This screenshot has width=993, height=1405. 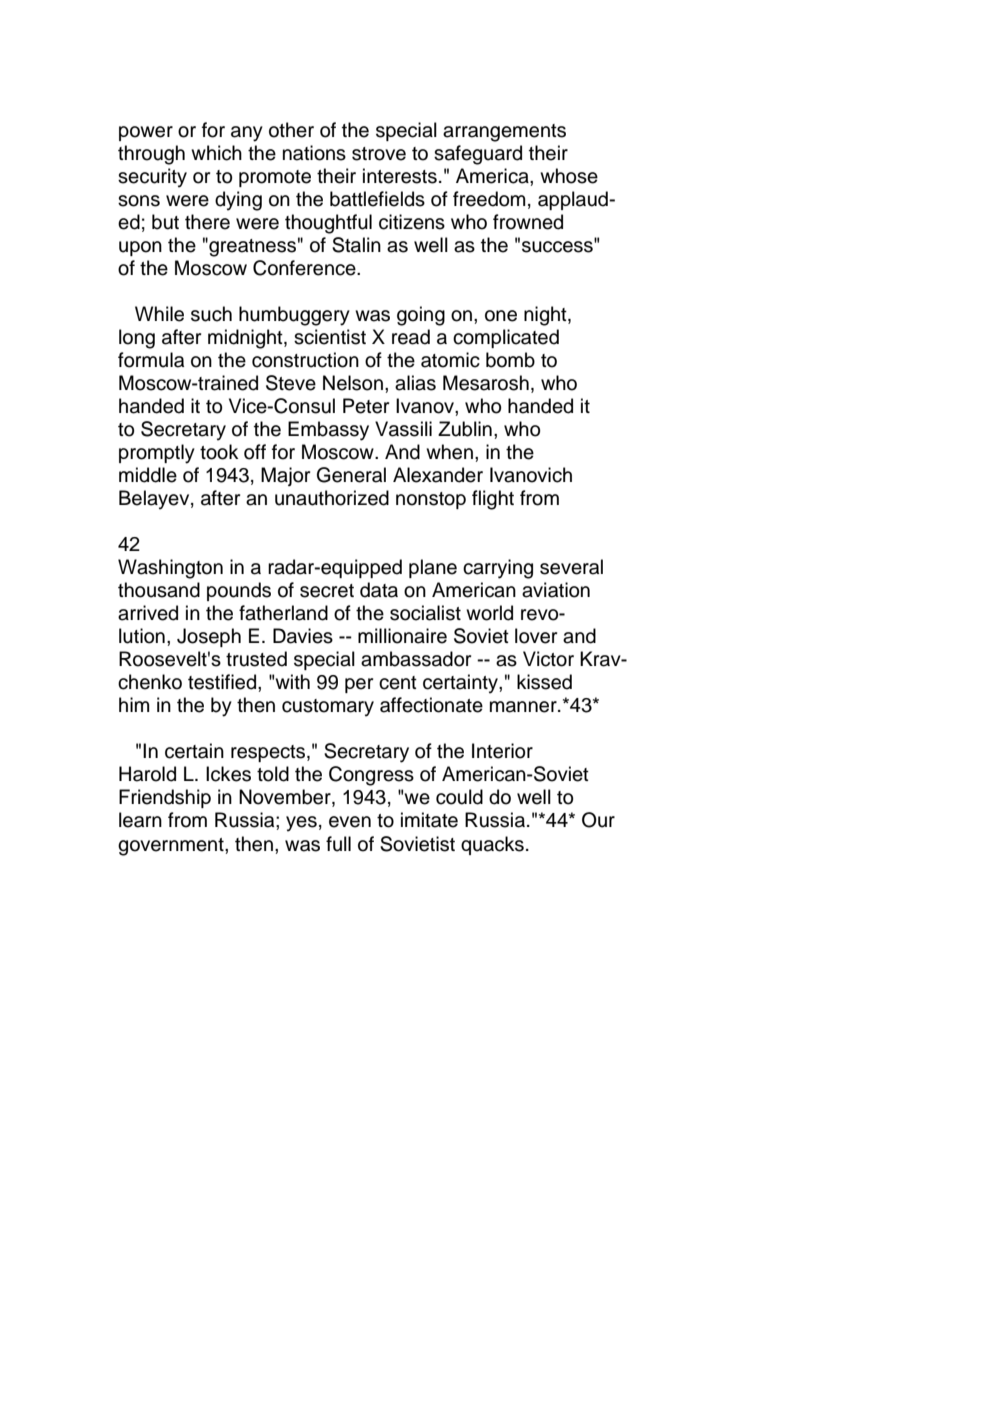 I want to click on Our, so click(x=598, y=820).
